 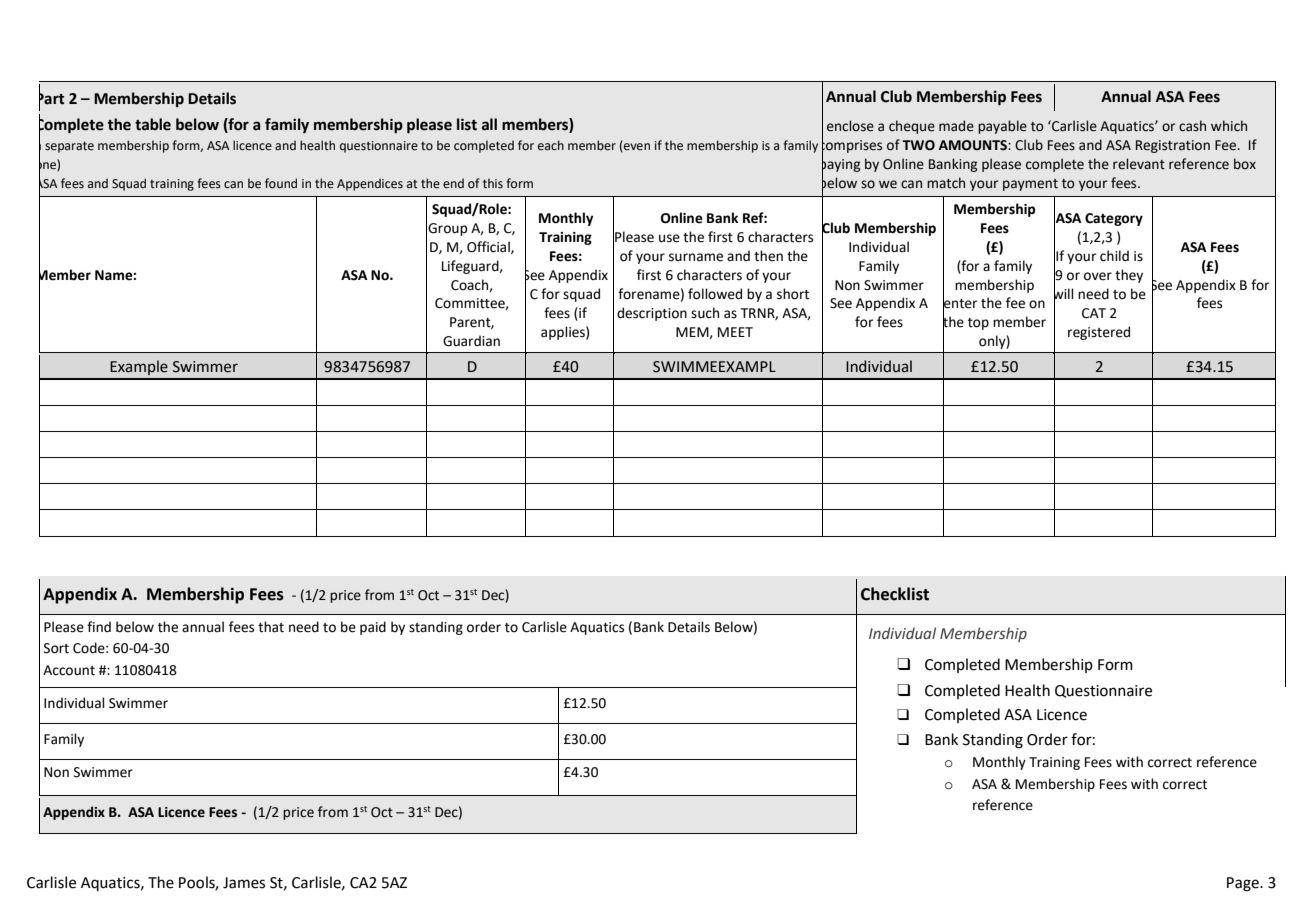 I want to click on Page, so click(x=1244, y=884).
